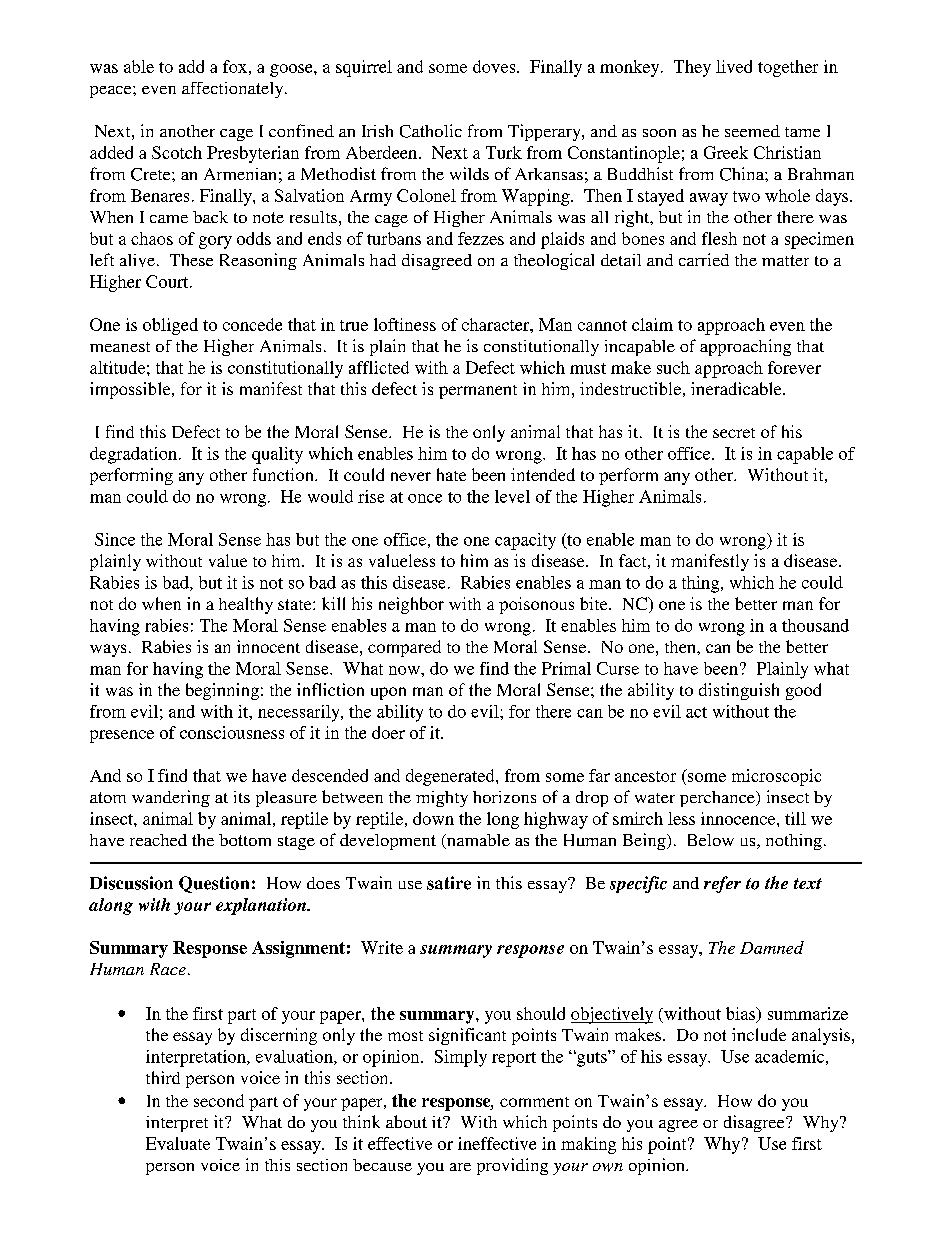 This page has width=952, height=1233. Describe the element at coordinates (406, 1121) in the page. I see `about` at that location.
